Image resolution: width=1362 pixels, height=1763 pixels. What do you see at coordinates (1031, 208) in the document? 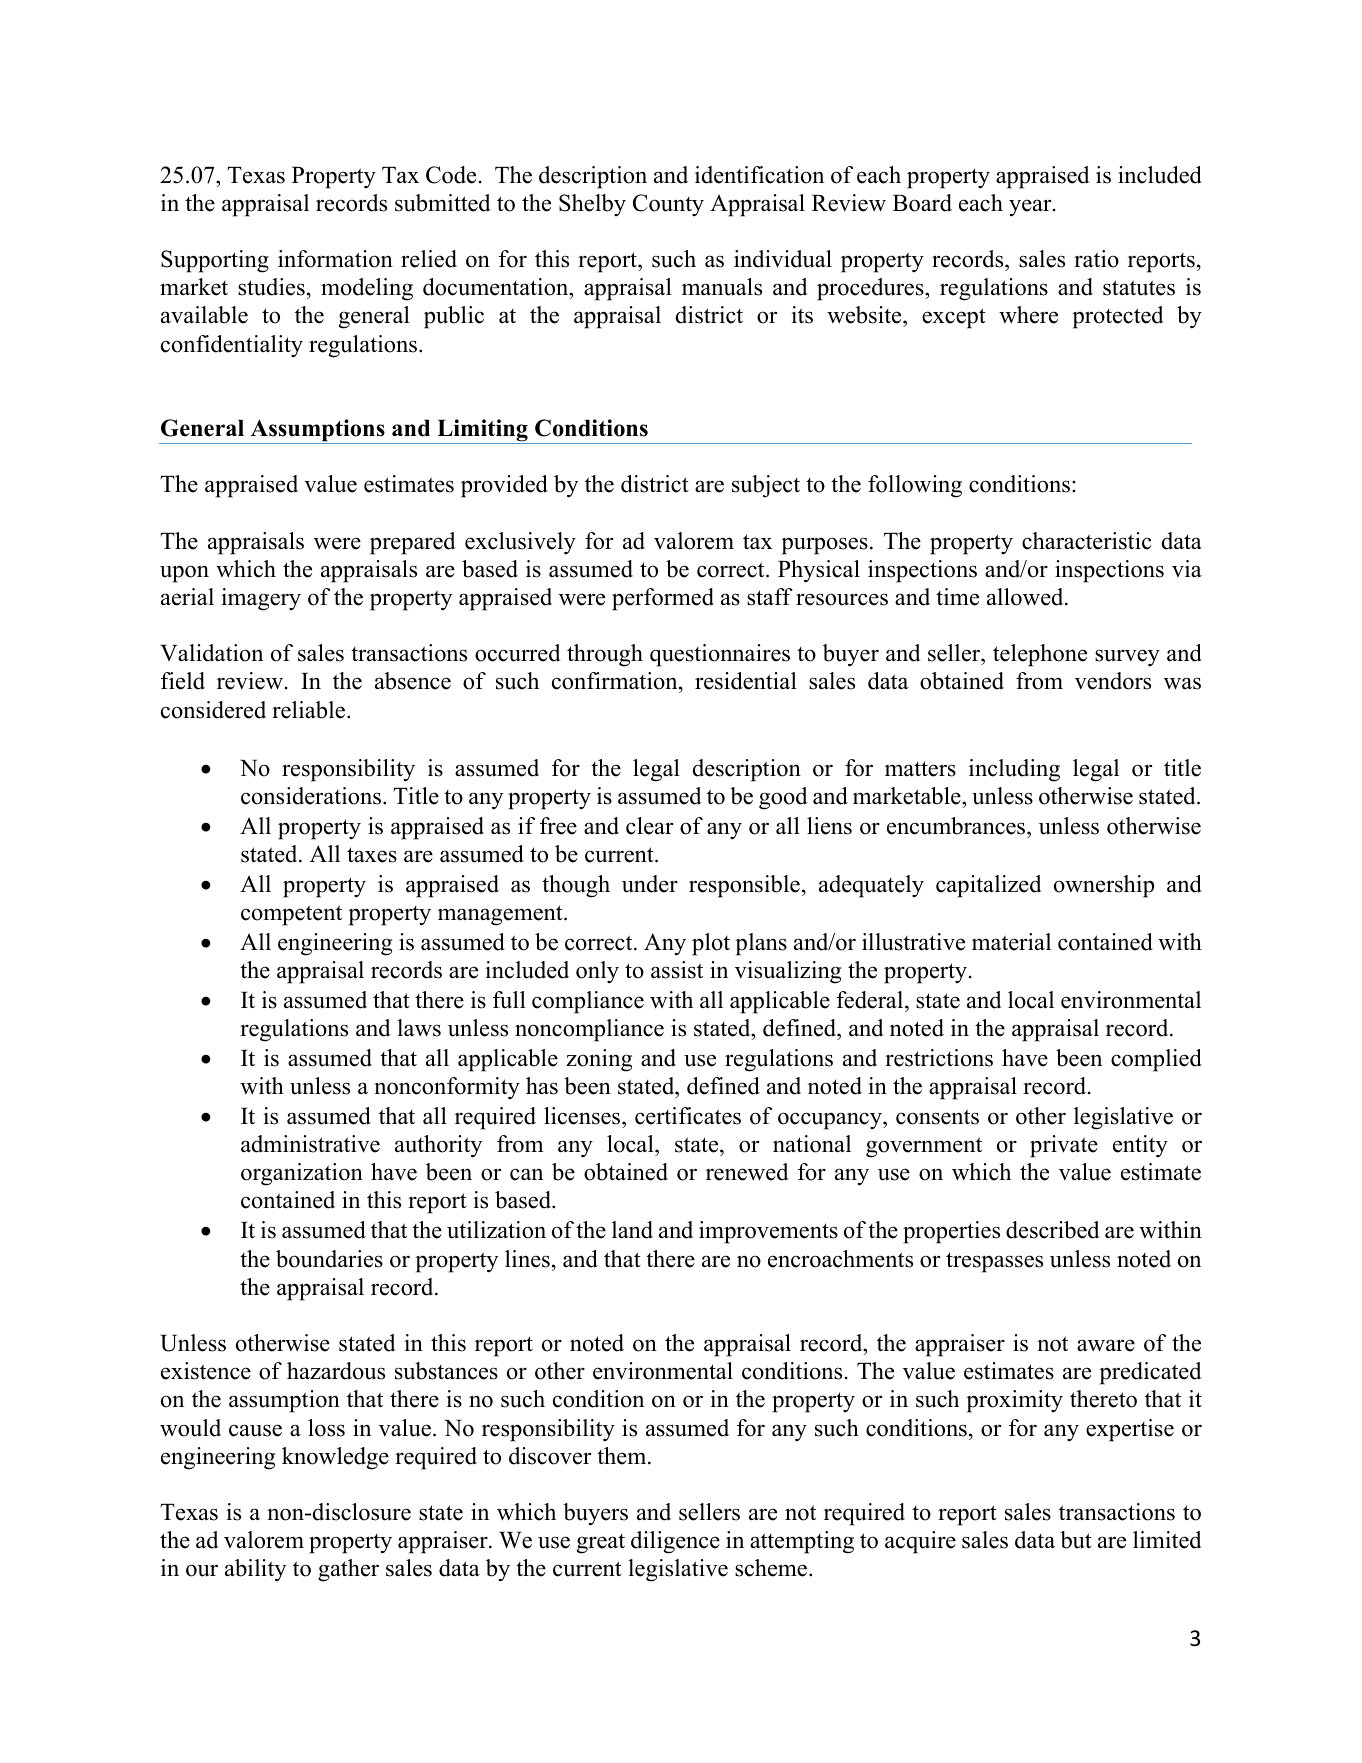
I see `year` at bounding box center [1031, 208].
